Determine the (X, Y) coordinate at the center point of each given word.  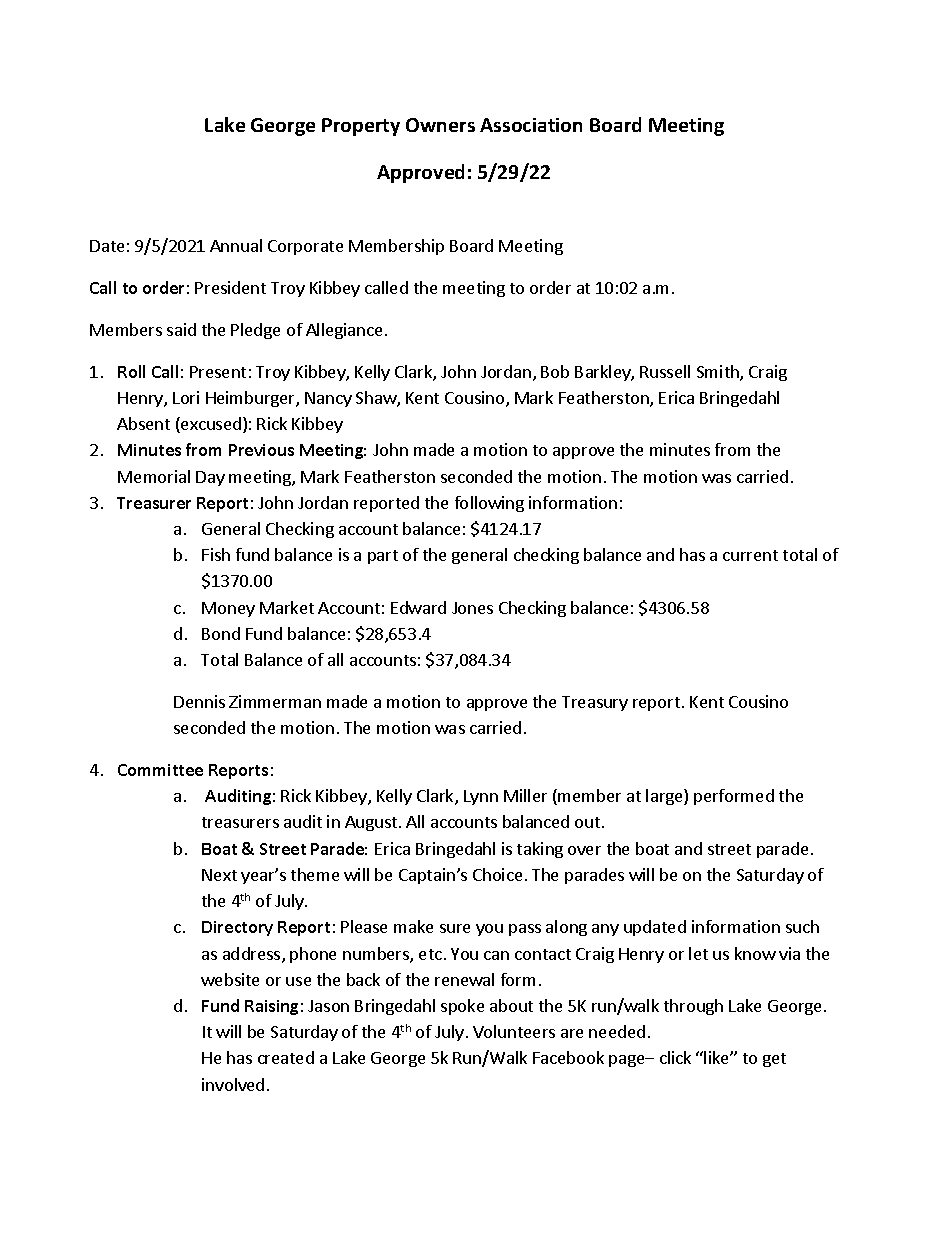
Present (218, 372)
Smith (719, 373)
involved (233, 1084)
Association (531, 125)
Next (219, 875)
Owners (440, 125)
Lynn (481, 797)
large (665, 797)
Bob (555, 371)
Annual (236, 245)
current (750, 555)
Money (228, 609)
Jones (472, 608)
